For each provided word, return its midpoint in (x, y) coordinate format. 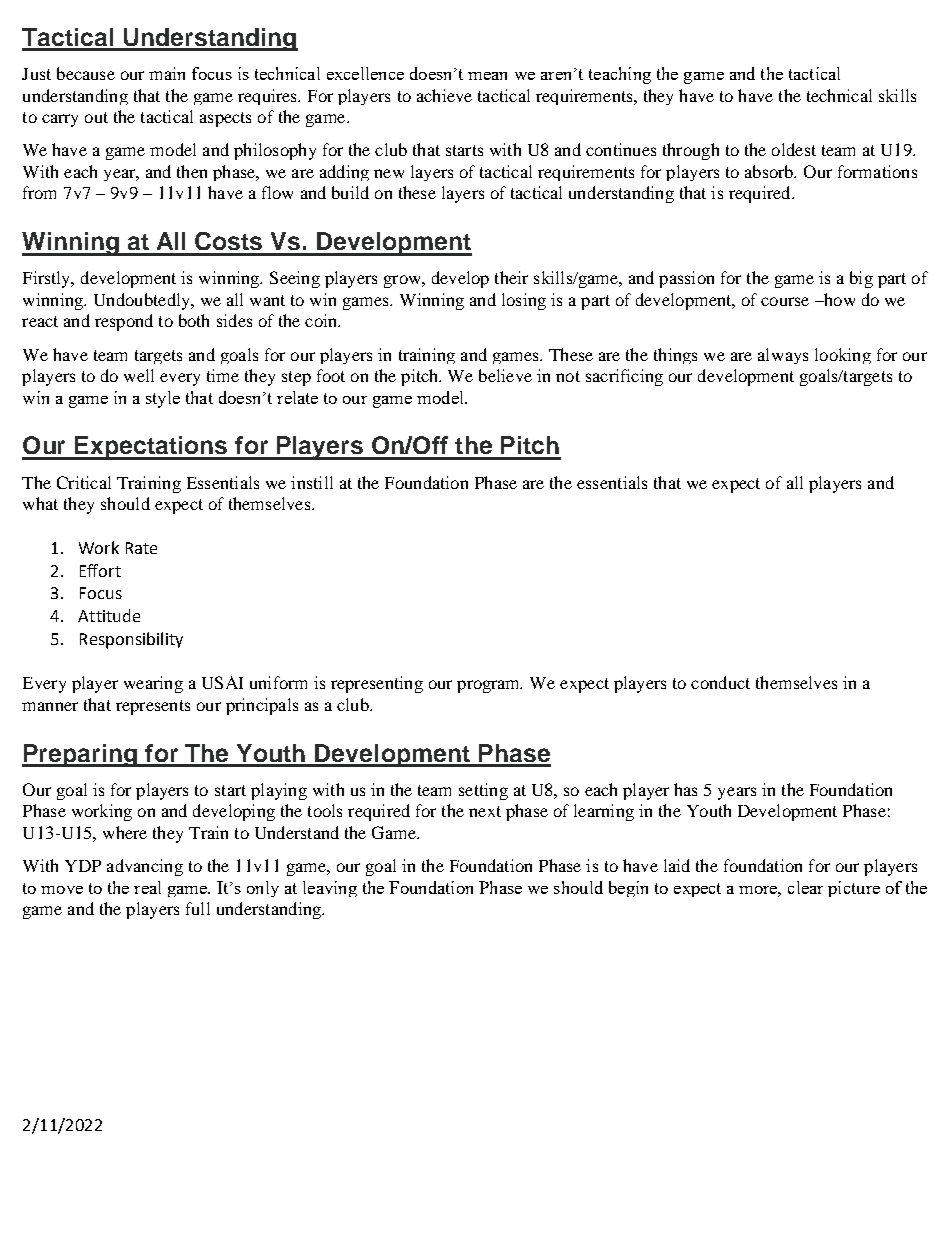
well (139, 375)
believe (505, 375)
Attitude (109, 615)
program (489, 686)
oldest (794, 149)
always (783, 356)
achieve (444, 95)
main (167, 73)
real (147, 887)
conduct (720, 682)
